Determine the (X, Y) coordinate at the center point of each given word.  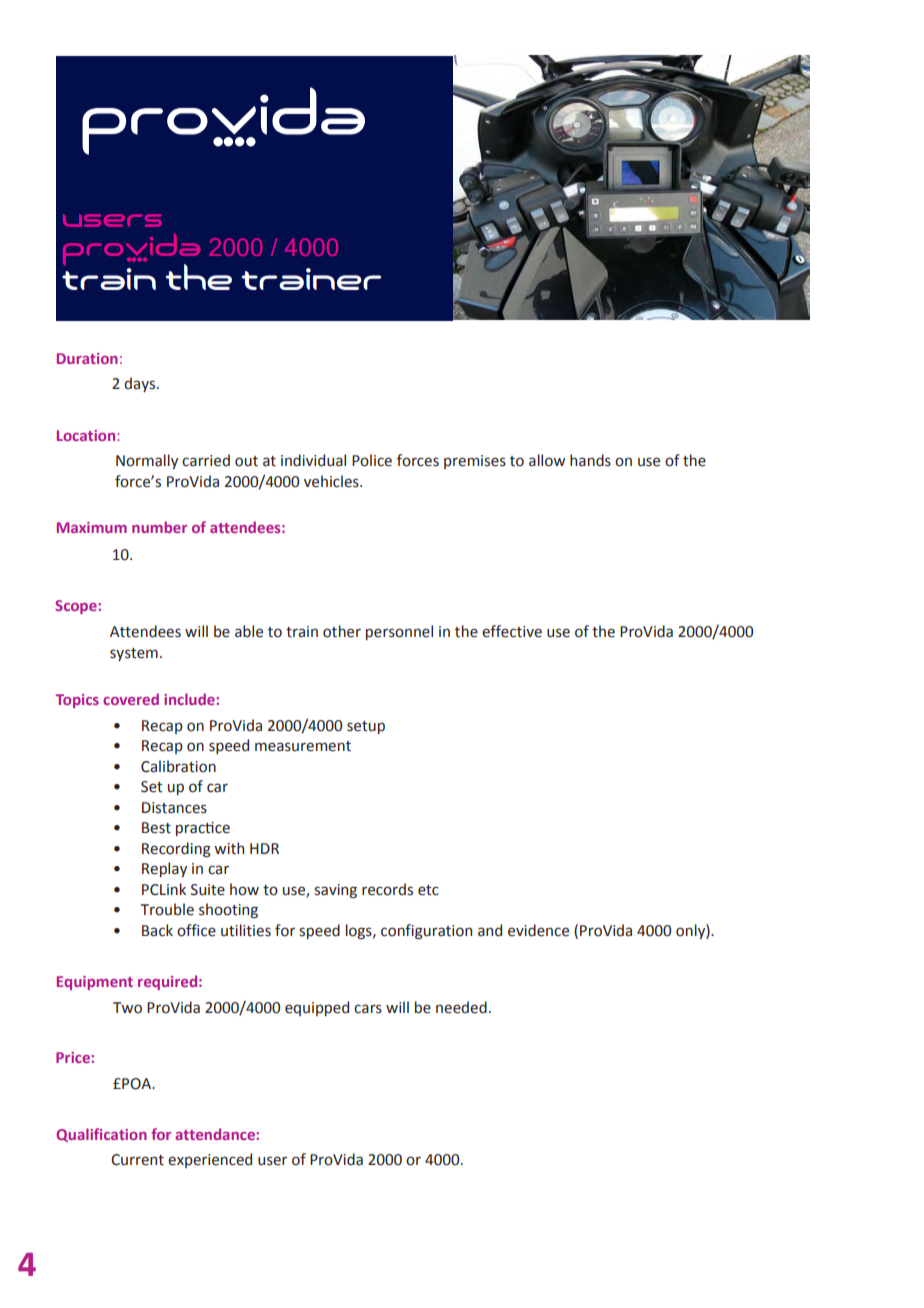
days (141, 384)
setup (366, 727)
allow (547, 460)
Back (157, 930)
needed (461, 1007)
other (342, 631)
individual (313, 460)
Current (137, 1160)
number (159, 527)
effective (512, 631)
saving (335, 891)
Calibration (178, 766)
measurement (303, 746)
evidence (538, 930)
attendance (216, 1134)
